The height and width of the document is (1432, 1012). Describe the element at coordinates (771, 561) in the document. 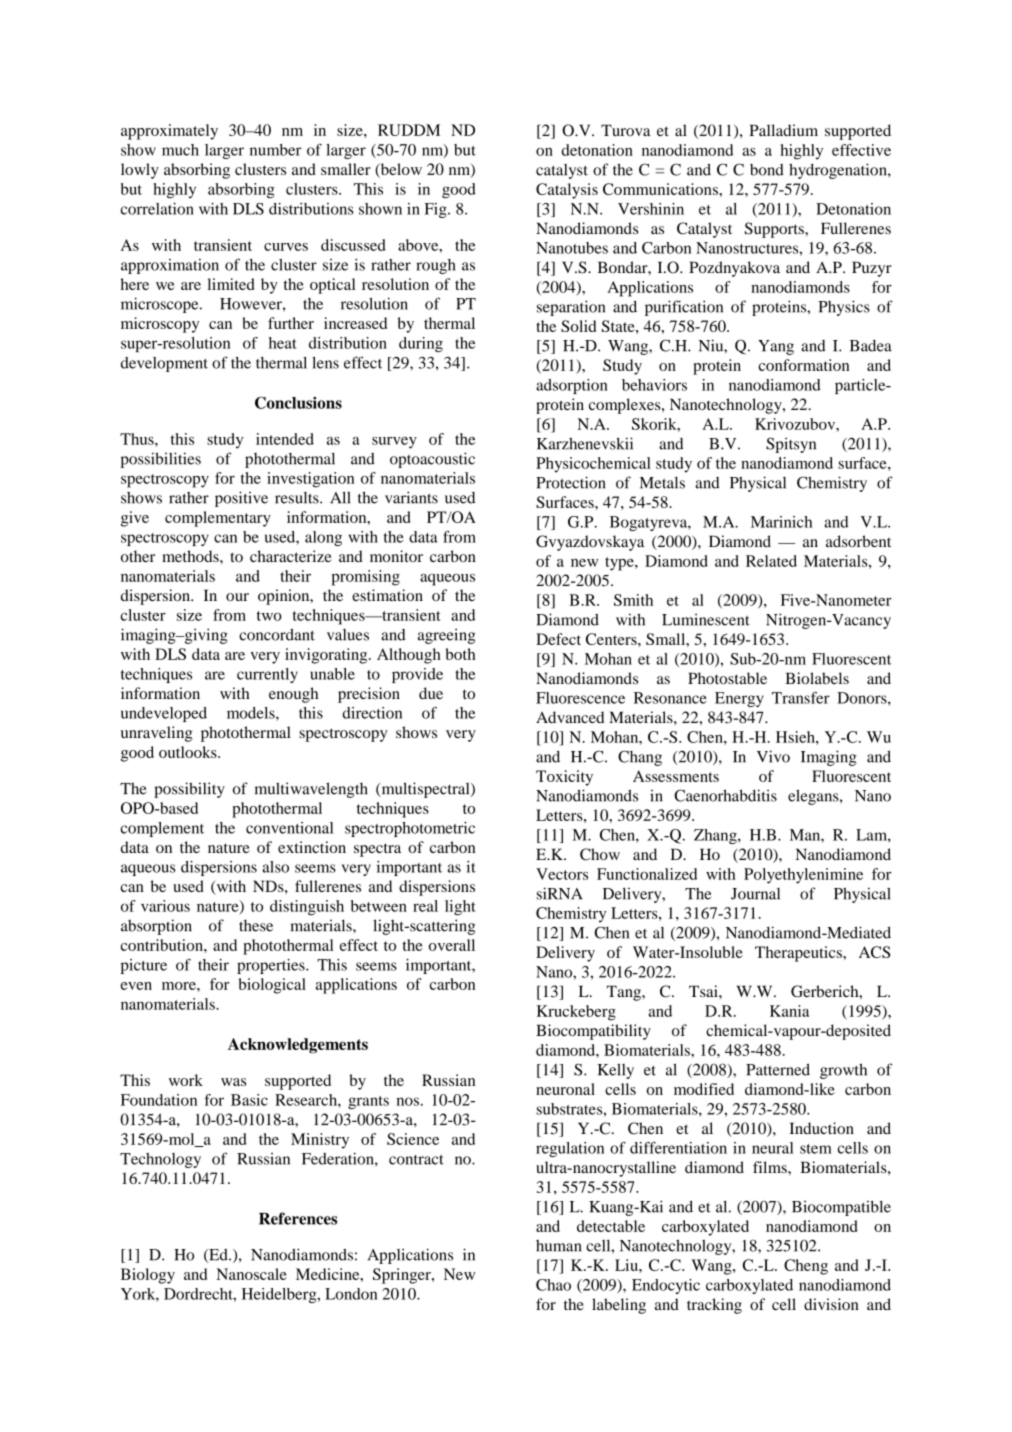

I see `Related` at that location.
